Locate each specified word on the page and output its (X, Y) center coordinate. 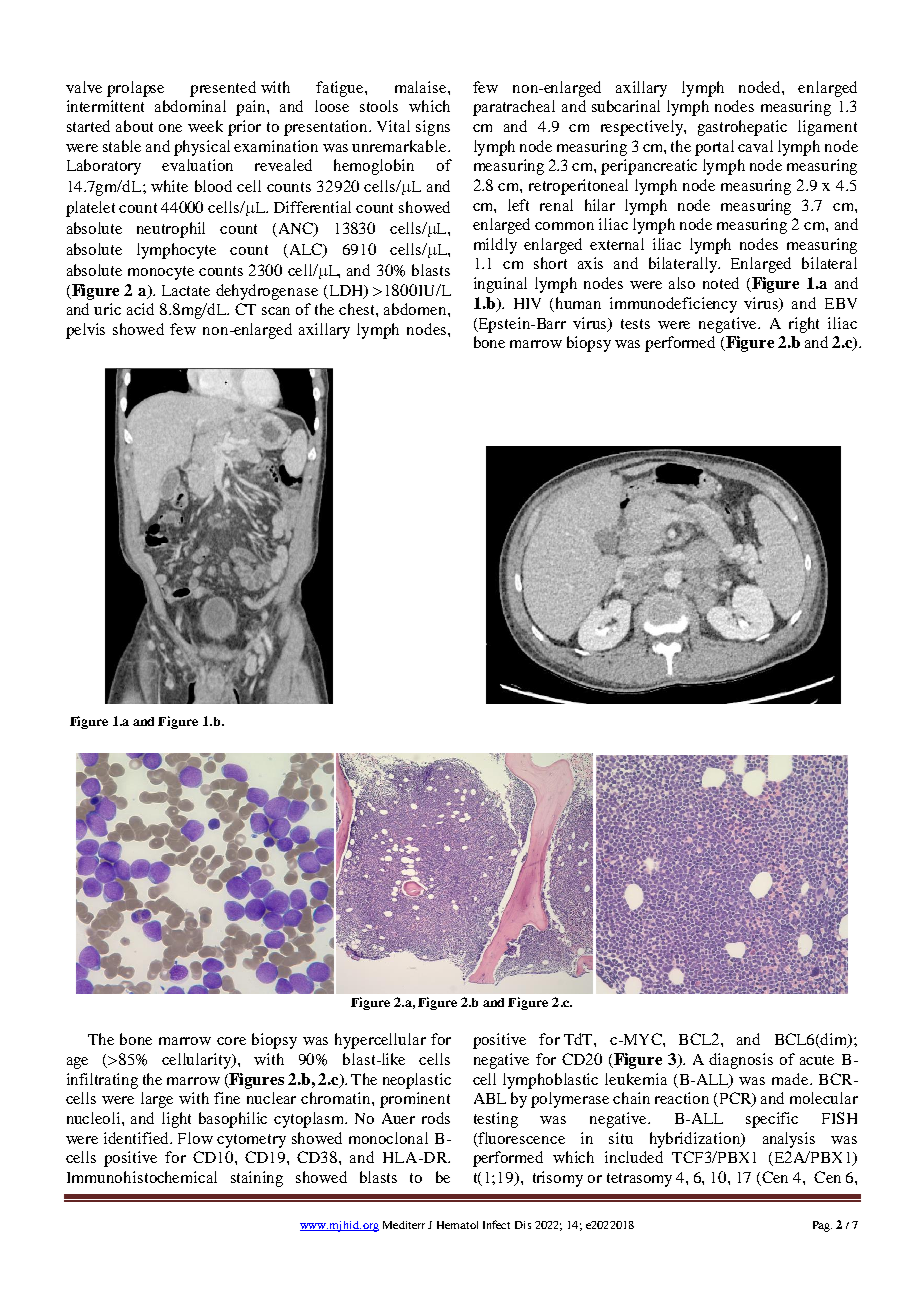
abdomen (416, 309)
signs (433, 128)
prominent (415, 1100)
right (804, 325)
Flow (195, 1138)
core (231, 1041)
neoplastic (417, 1081)
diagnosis (741, 1061)
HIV (527, 303)
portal (714, 148)
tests (635, 324)
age (77, 1063)
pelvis (85, 331)
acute (817, 1060)
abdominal (190, 106)
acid (140, 309)
